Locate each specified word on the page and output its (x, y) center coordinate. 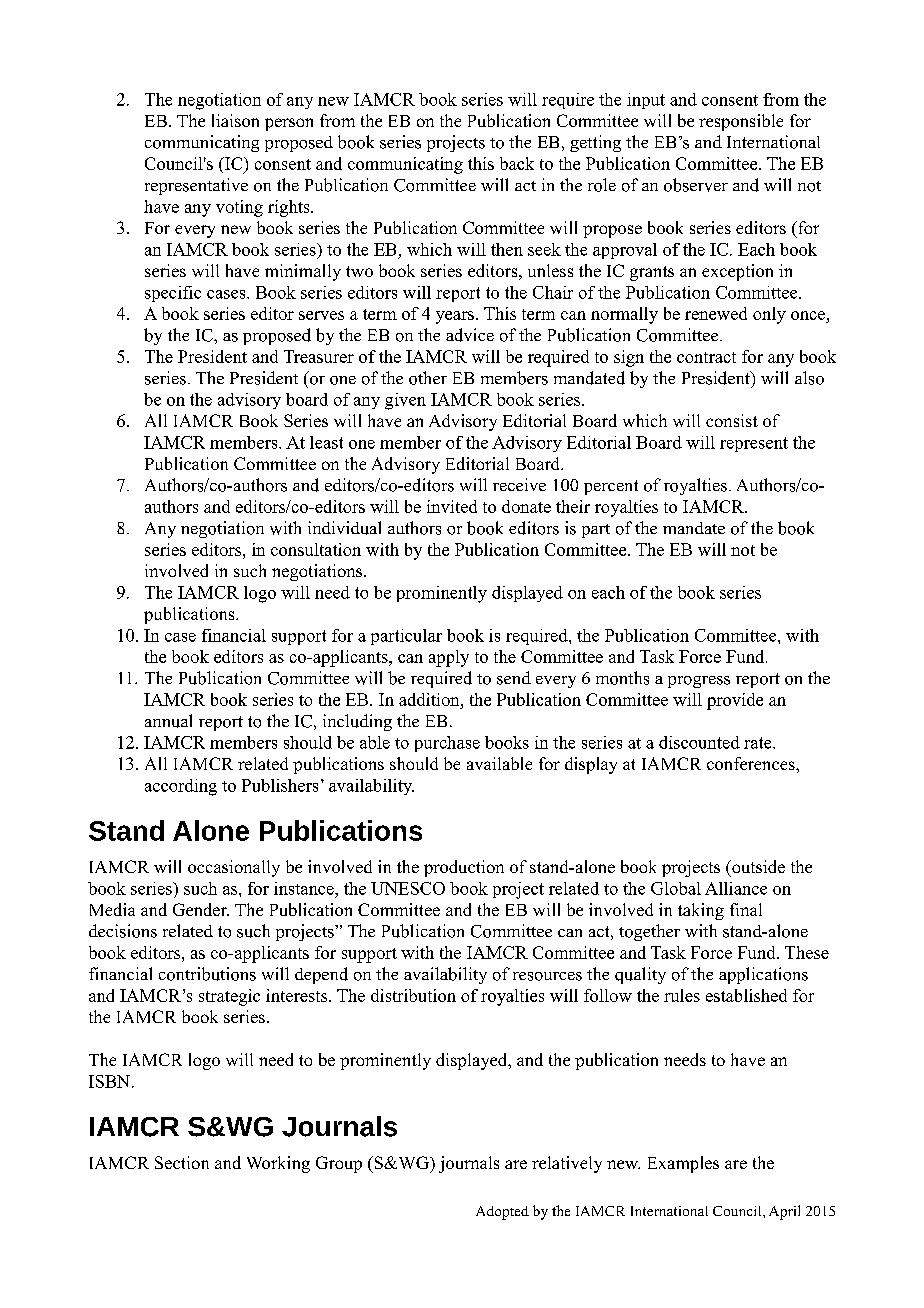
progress (699, 682)
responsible (741, 122)
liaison (235, 120)
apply (449, 658)
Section (182, 1162)
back (517, 163)
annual (168, 721)
